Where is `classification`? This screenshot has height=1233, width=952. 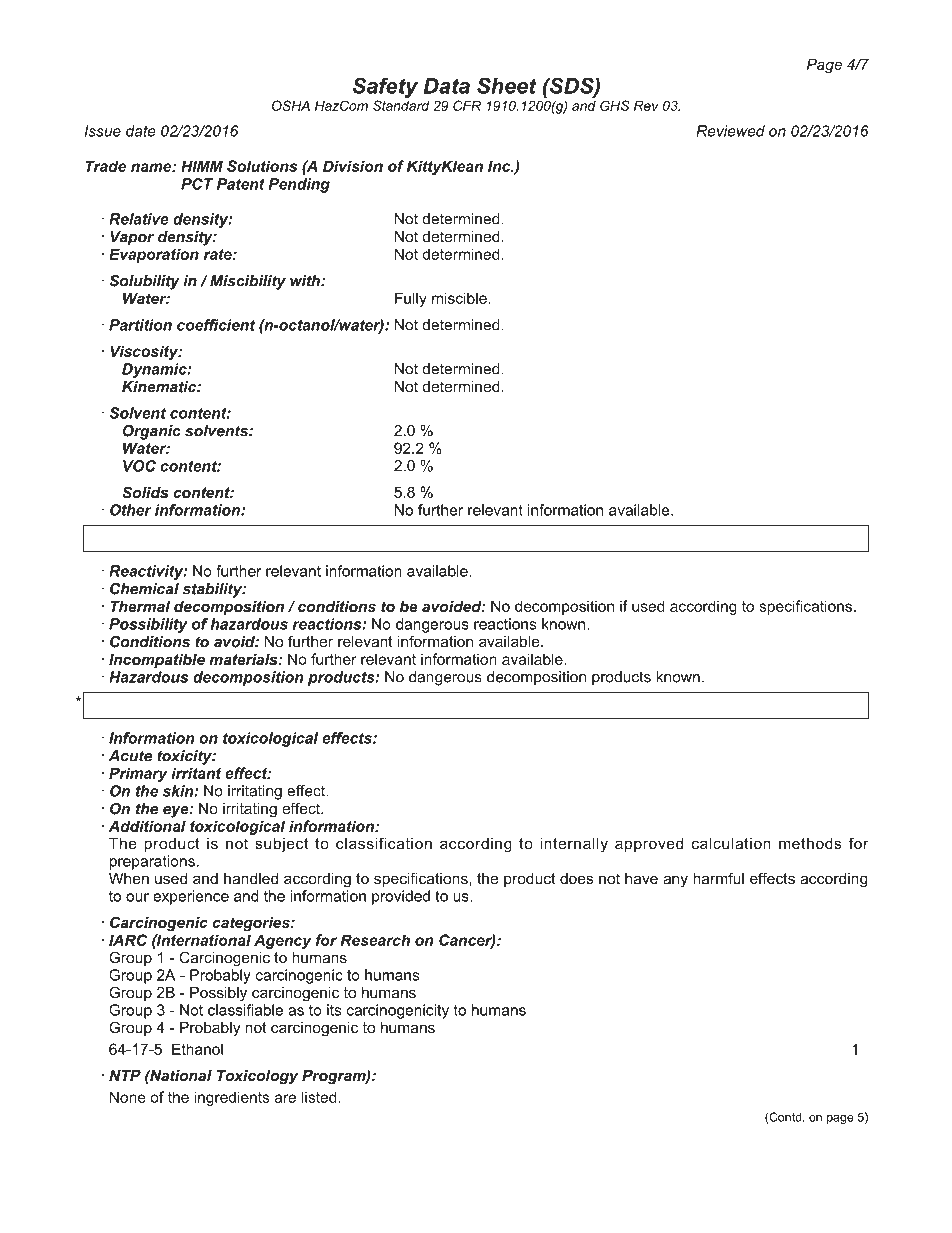
classification is located at coordinates (384, 843).
